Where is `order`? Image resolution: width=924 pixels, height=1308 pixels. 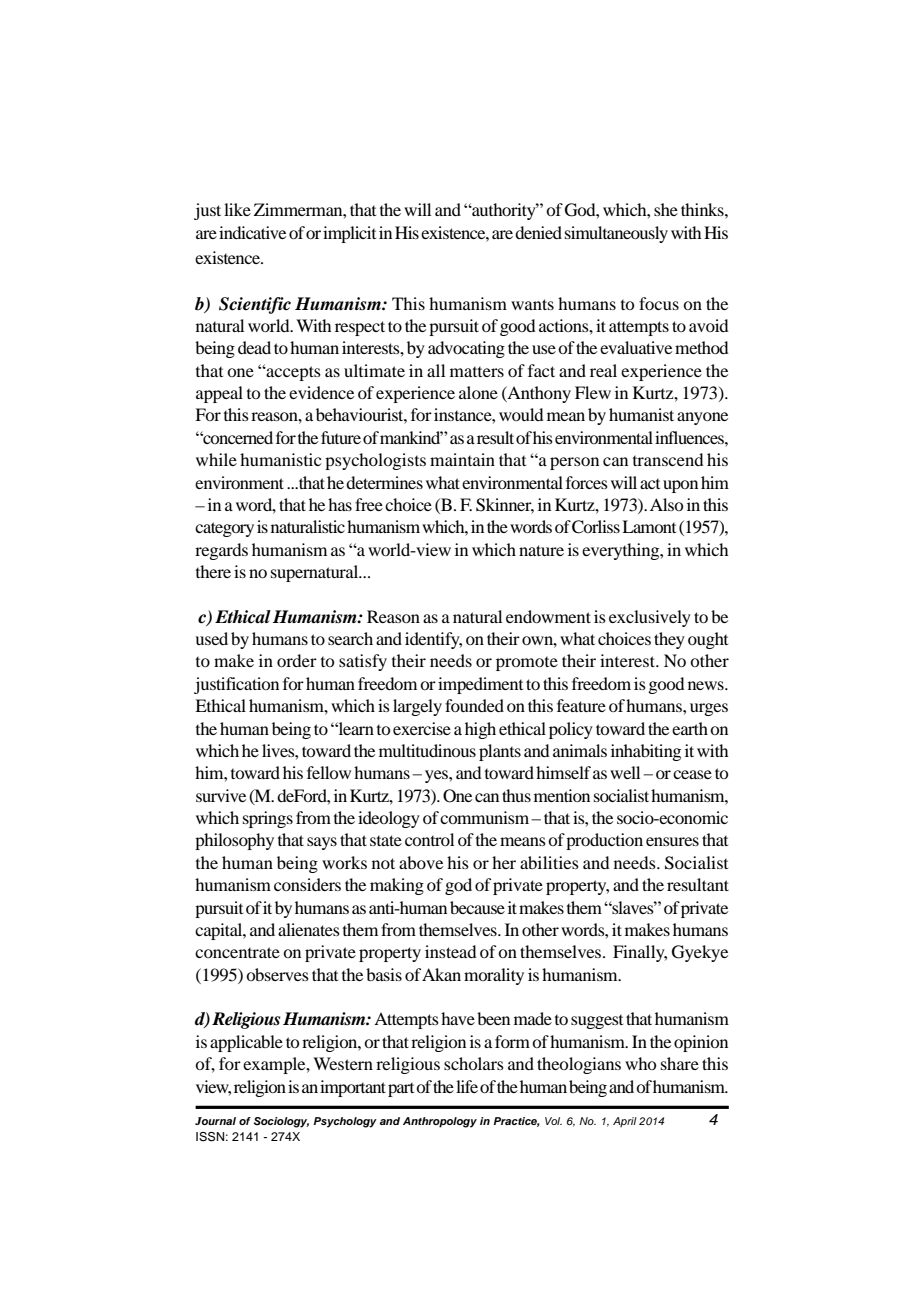
order is located at coordinates (297, 660).
